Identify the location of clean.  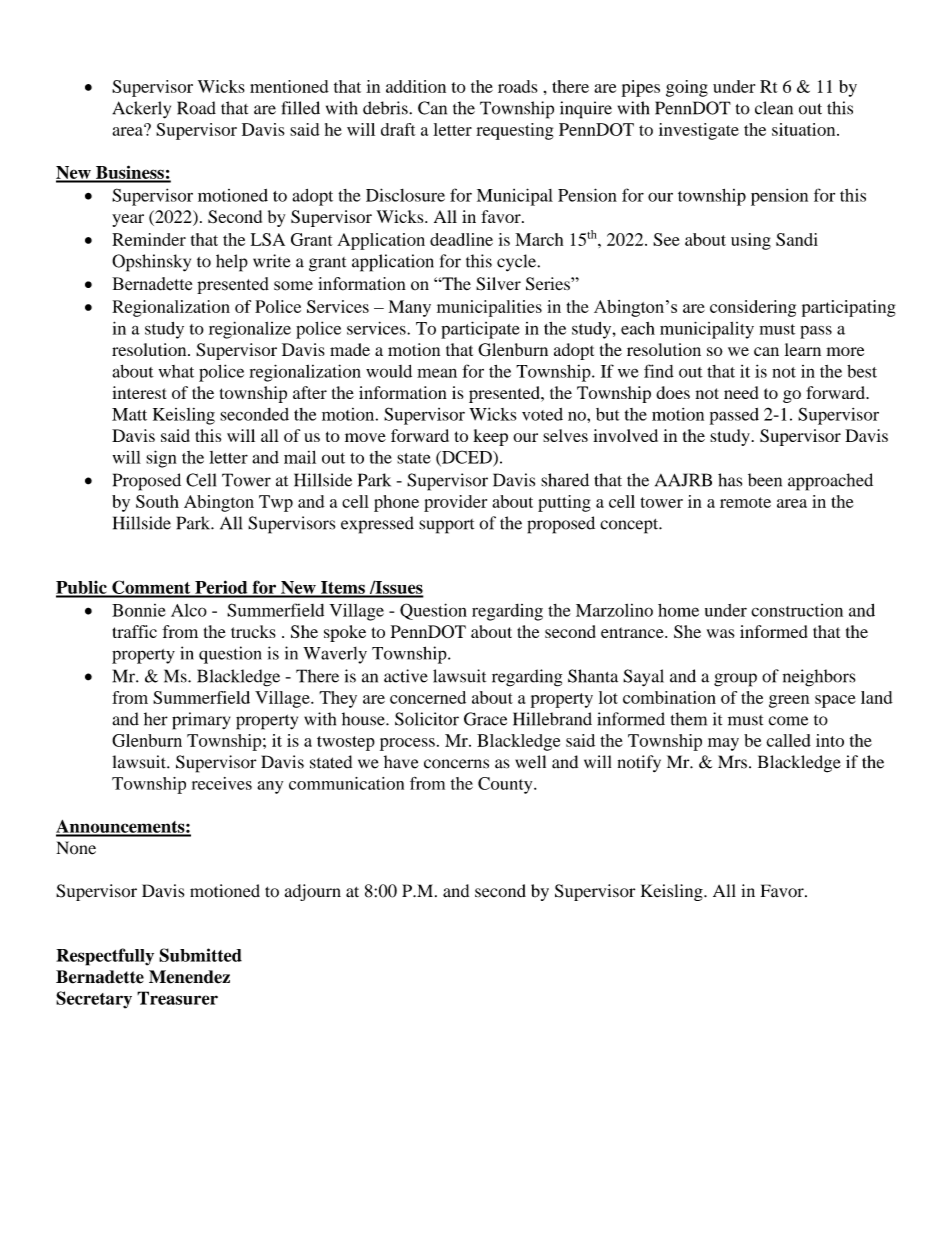
(774, 108).
